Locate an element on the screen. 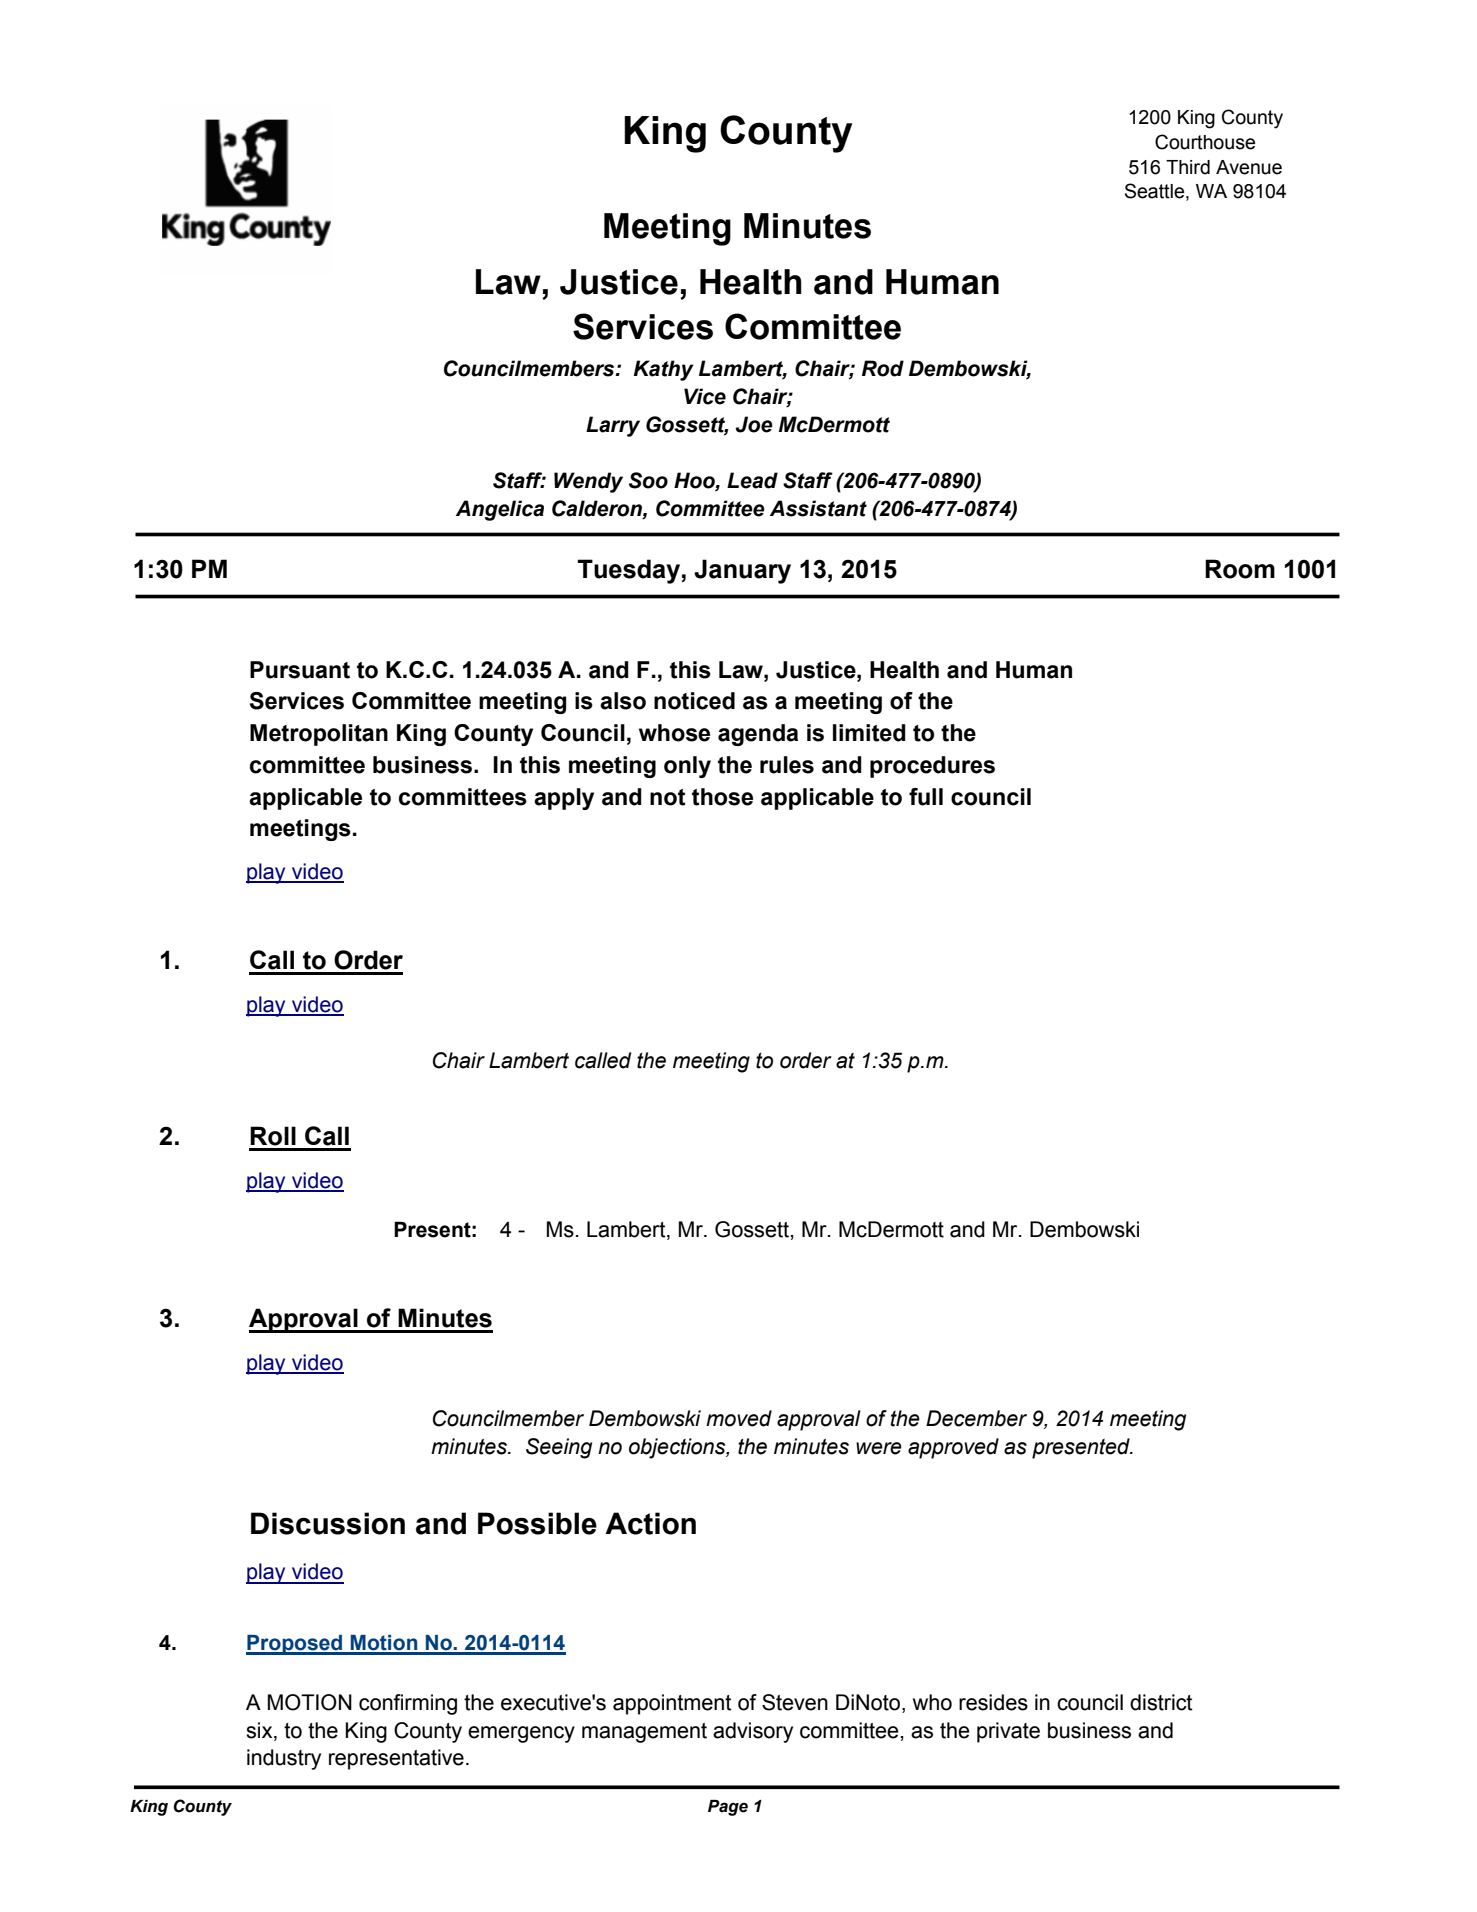  Kathy is located at coordinates (664, 370).
